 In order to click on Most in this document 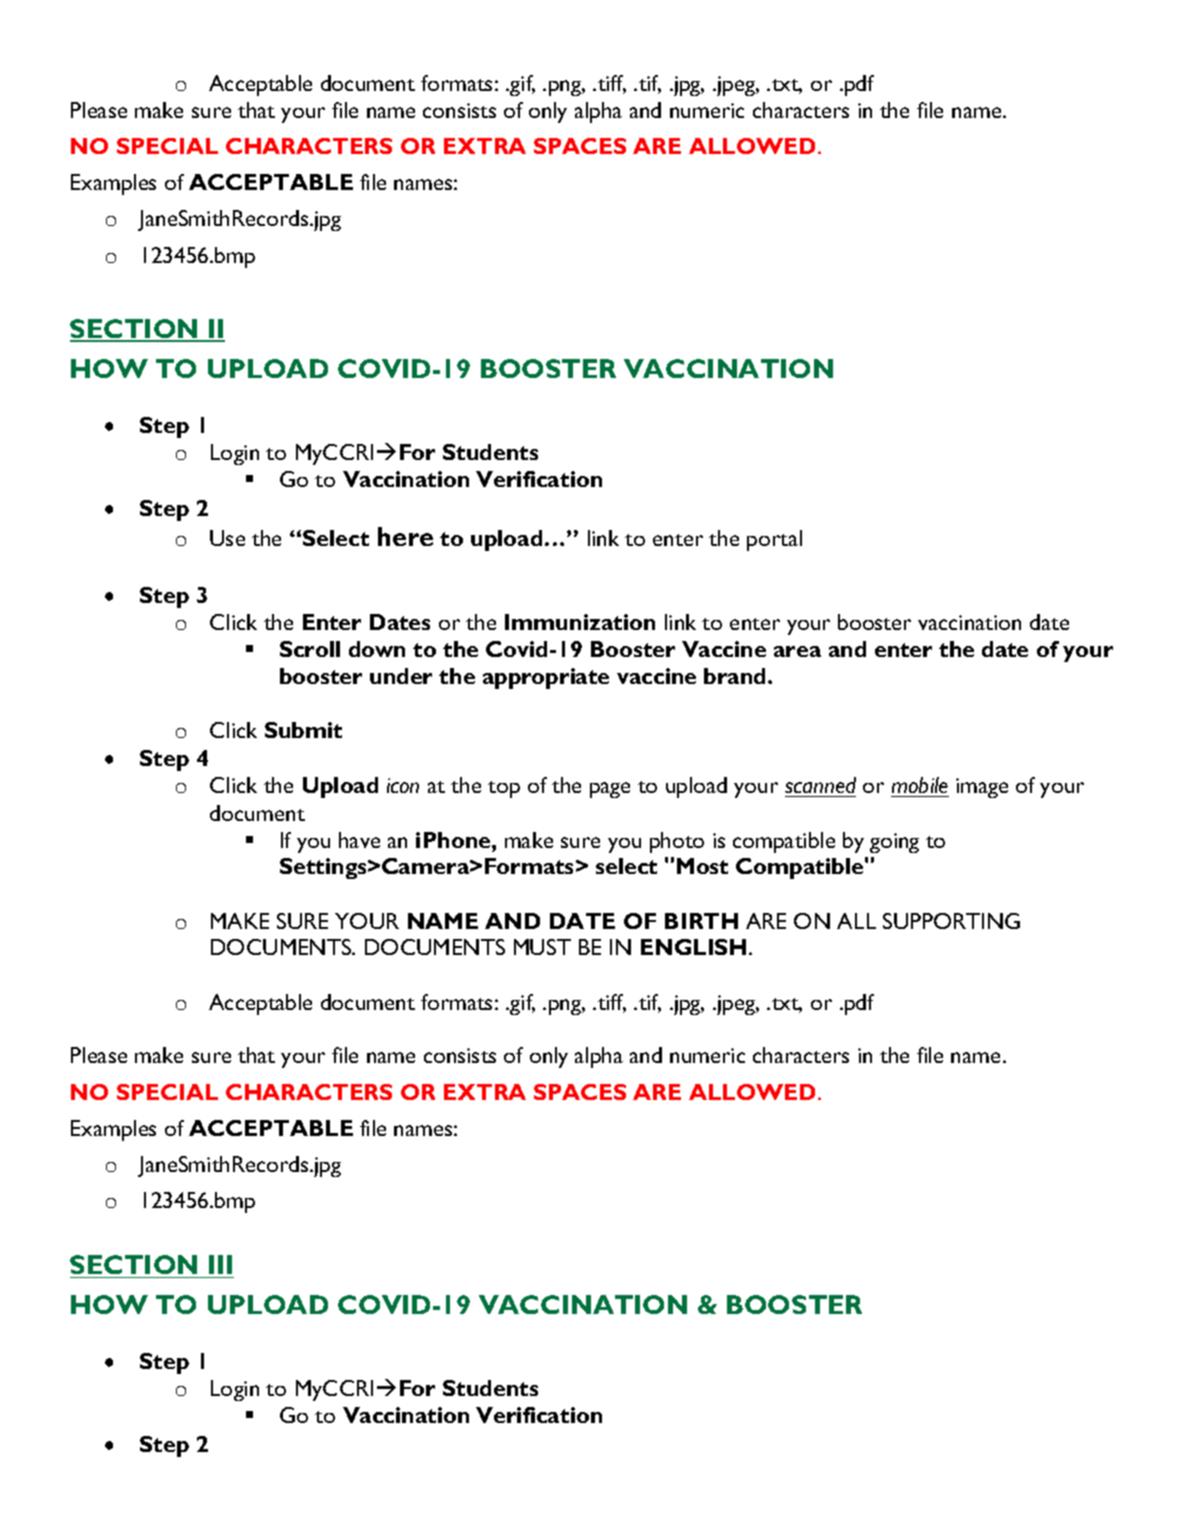, I will do `click(702, 866)`.
